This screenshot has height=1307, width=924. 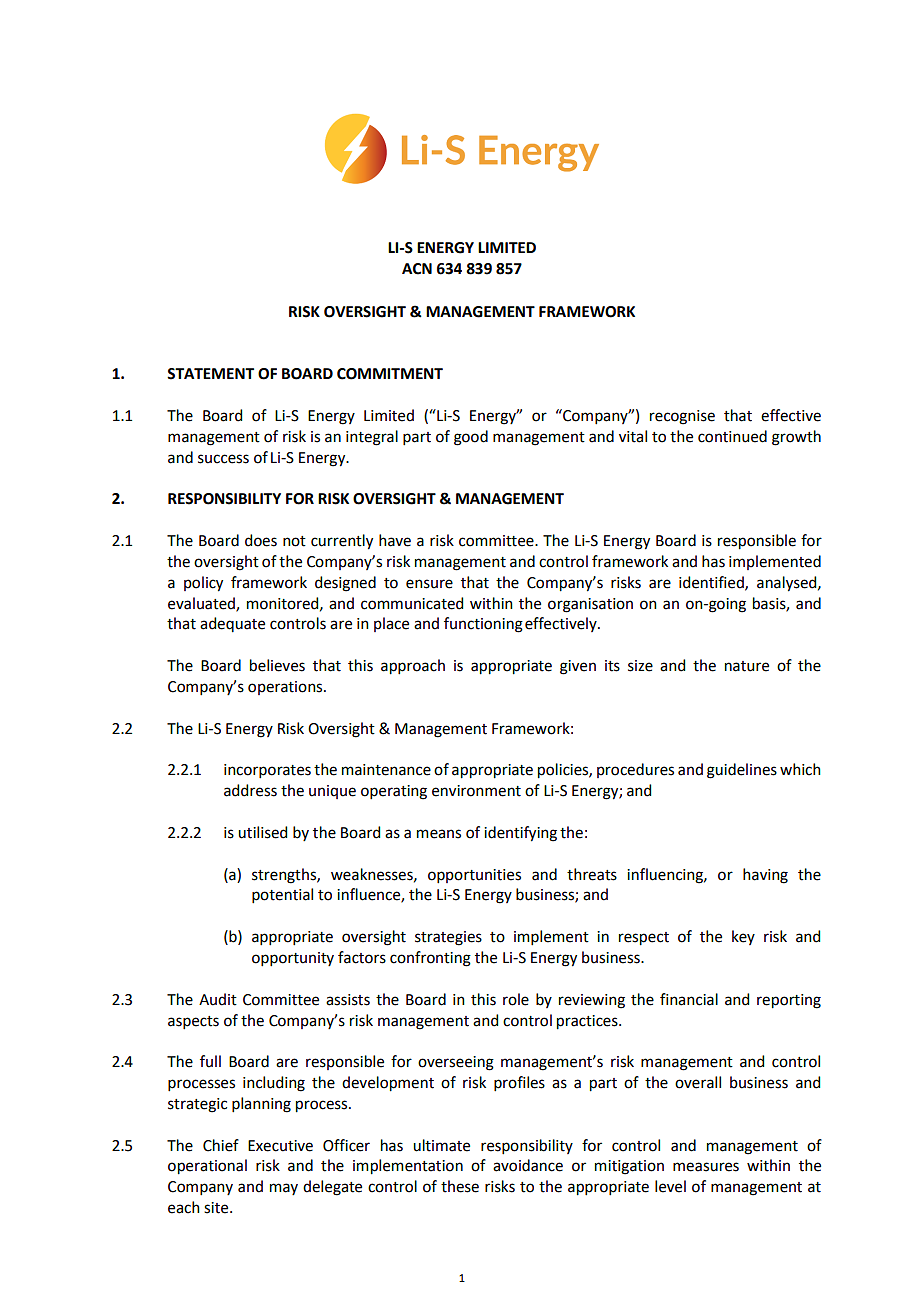 I want to click on opportunities, so click(x=474, y=876).
